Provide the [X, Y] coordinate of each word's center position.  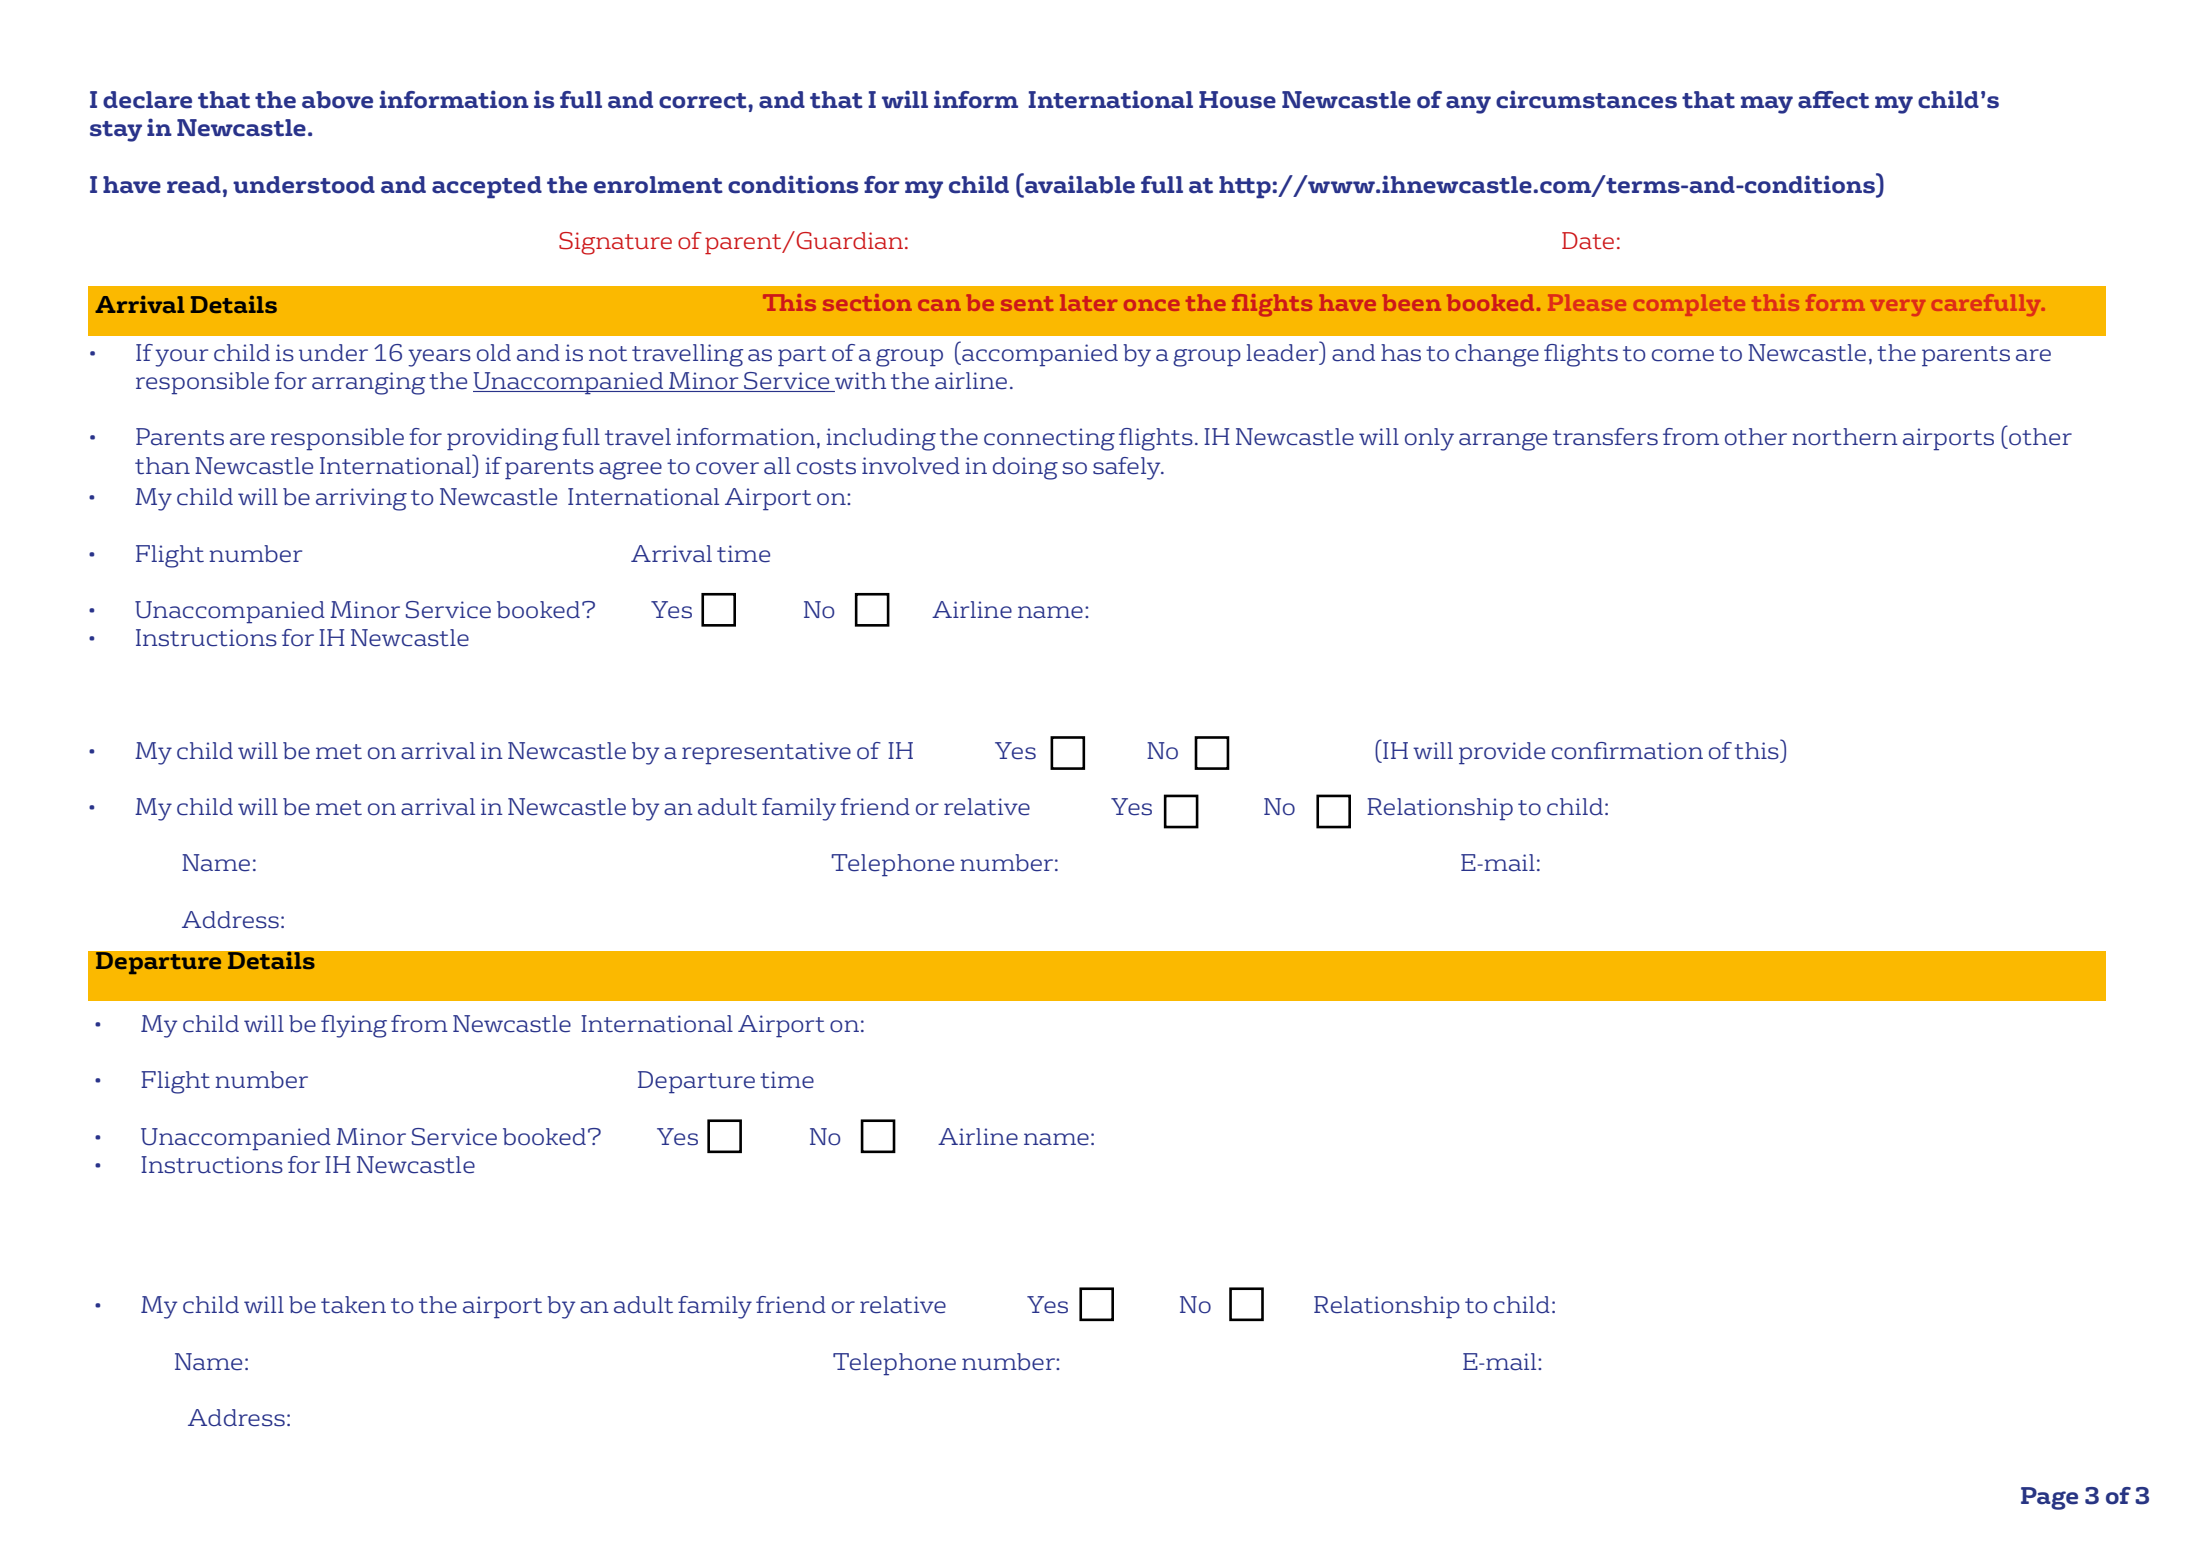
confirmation [1627, 751]
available [1079, 183]
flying [354, 1026]
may [1767, 105]
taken [353, 1305]
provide [1502, 753]
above [337, 100]
